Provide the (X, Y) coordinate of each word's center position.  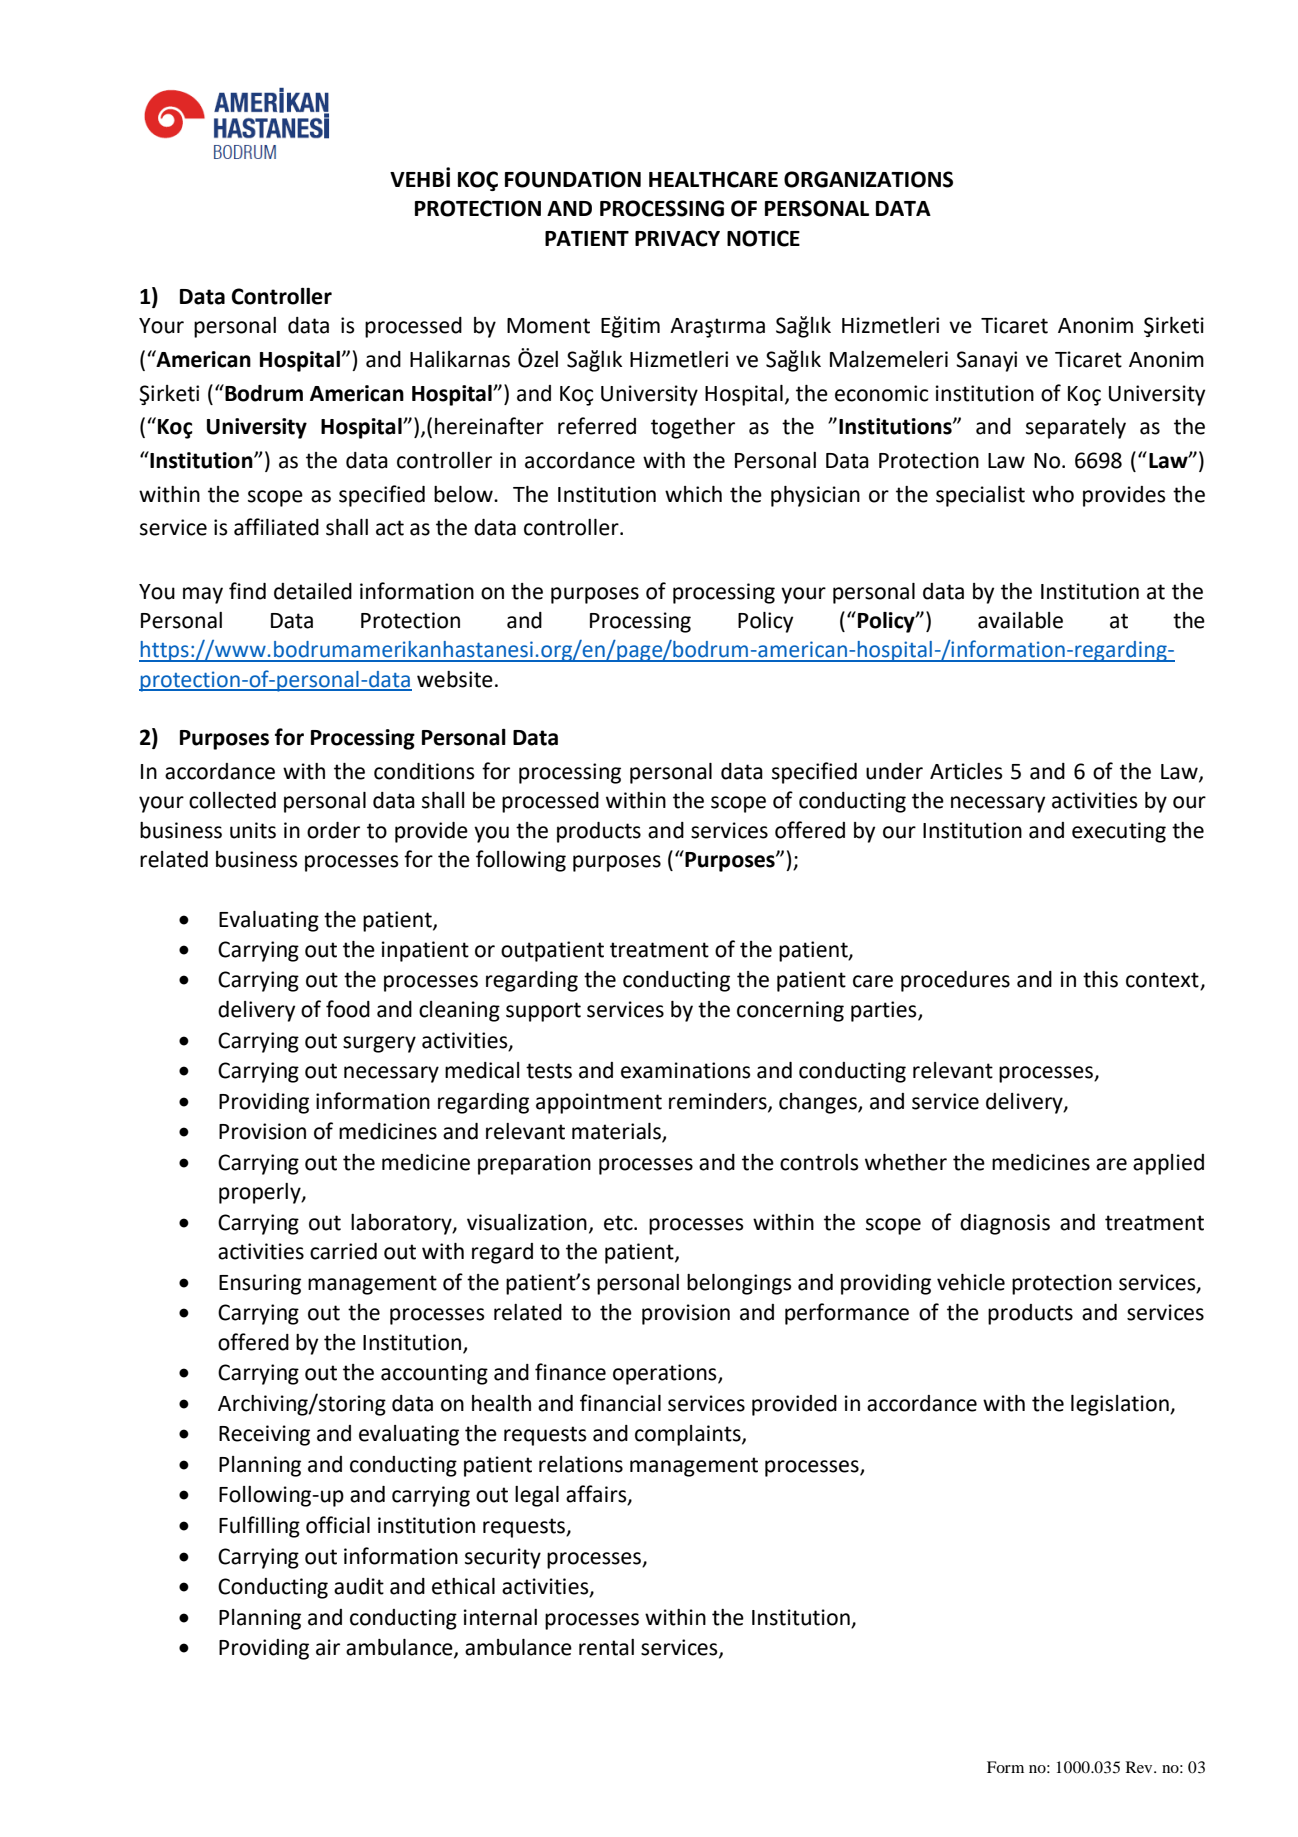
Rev (1140, 1767)
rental (606, 1647)
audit (359, 1586)
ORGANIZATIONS (868, 179)
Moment (548, 326)
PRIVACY (677, 238)
